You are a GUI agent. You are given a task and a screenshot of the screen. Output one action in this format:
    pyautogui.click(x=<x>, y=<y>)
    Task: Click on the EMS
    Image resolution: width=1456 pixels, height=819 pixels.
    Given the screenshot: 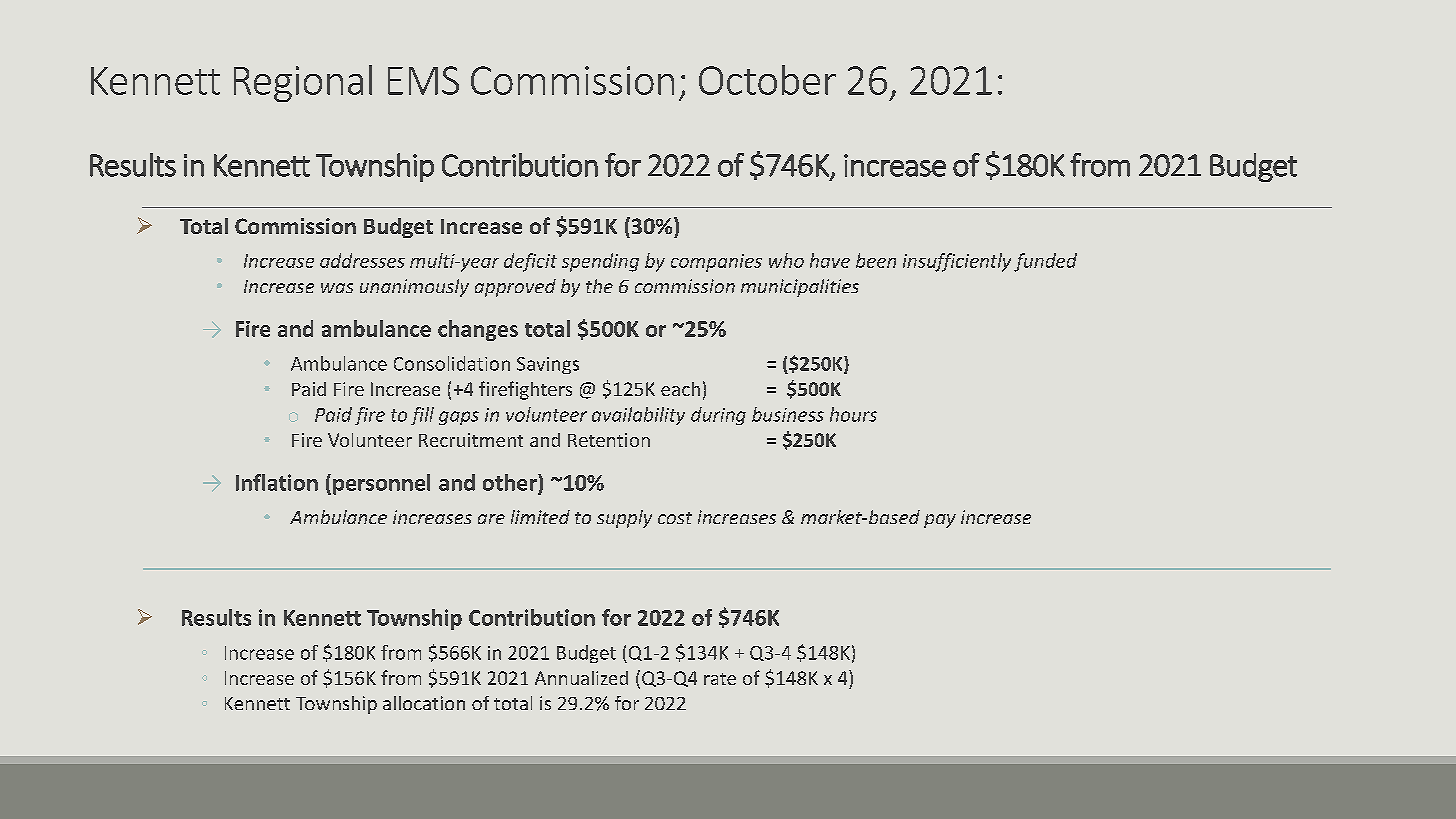 What is the action you would take?
    pyautogui.click(x=423, y=80)
